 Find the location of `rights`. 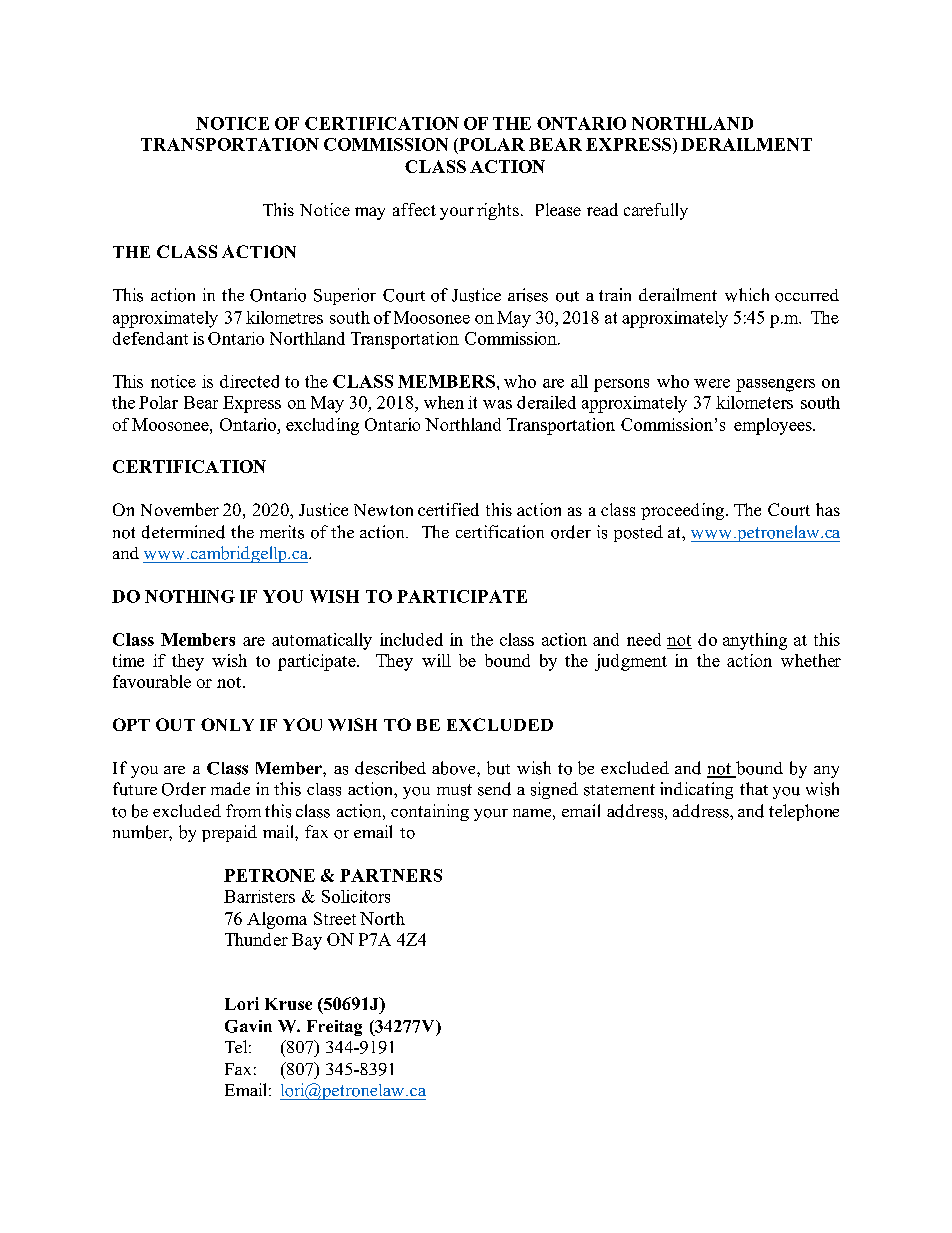

rights is located at coordinates (498, 211).
